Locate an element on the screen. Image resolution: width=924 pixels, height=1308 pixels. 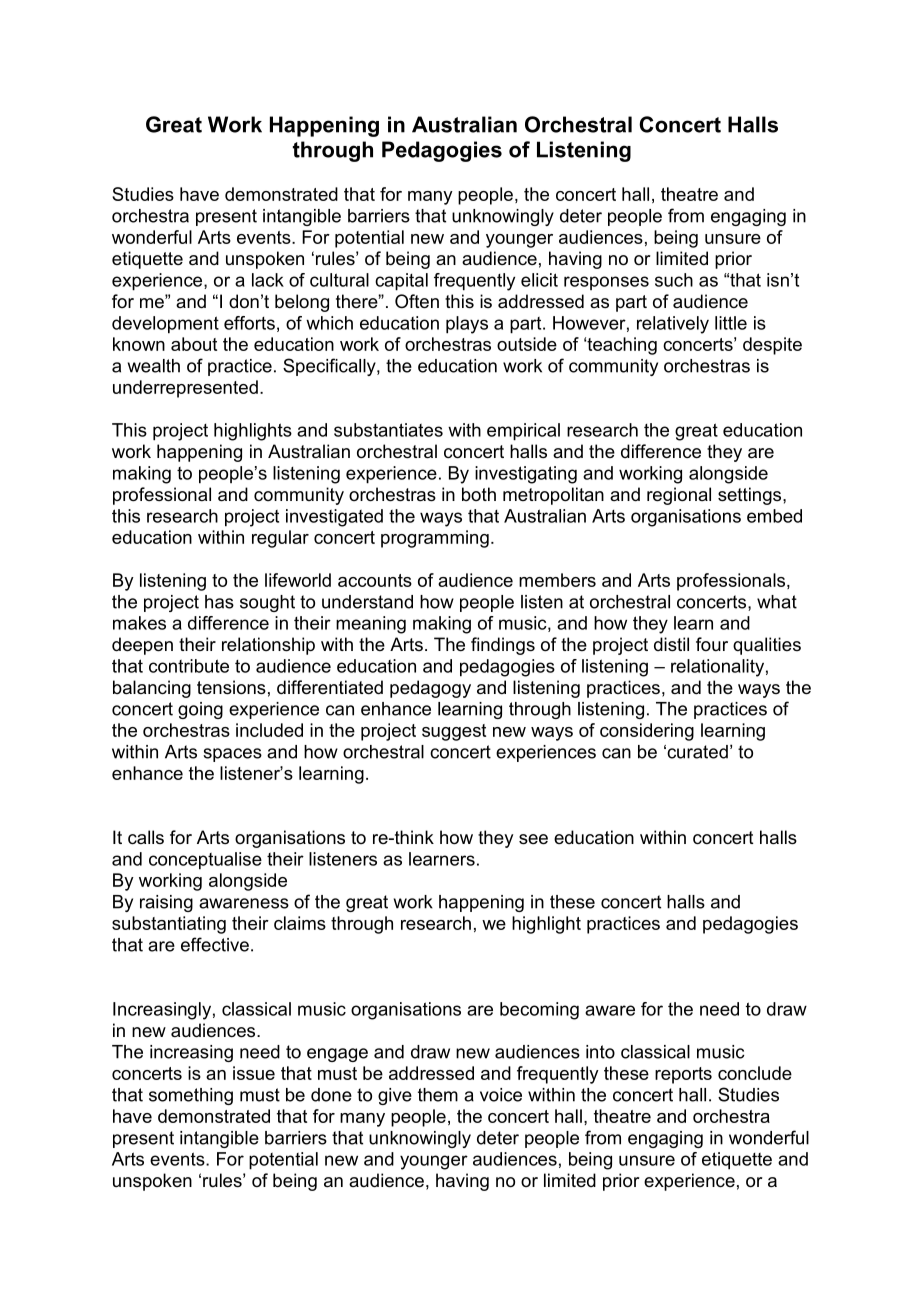
plays is located at coordinates (467, 325).
